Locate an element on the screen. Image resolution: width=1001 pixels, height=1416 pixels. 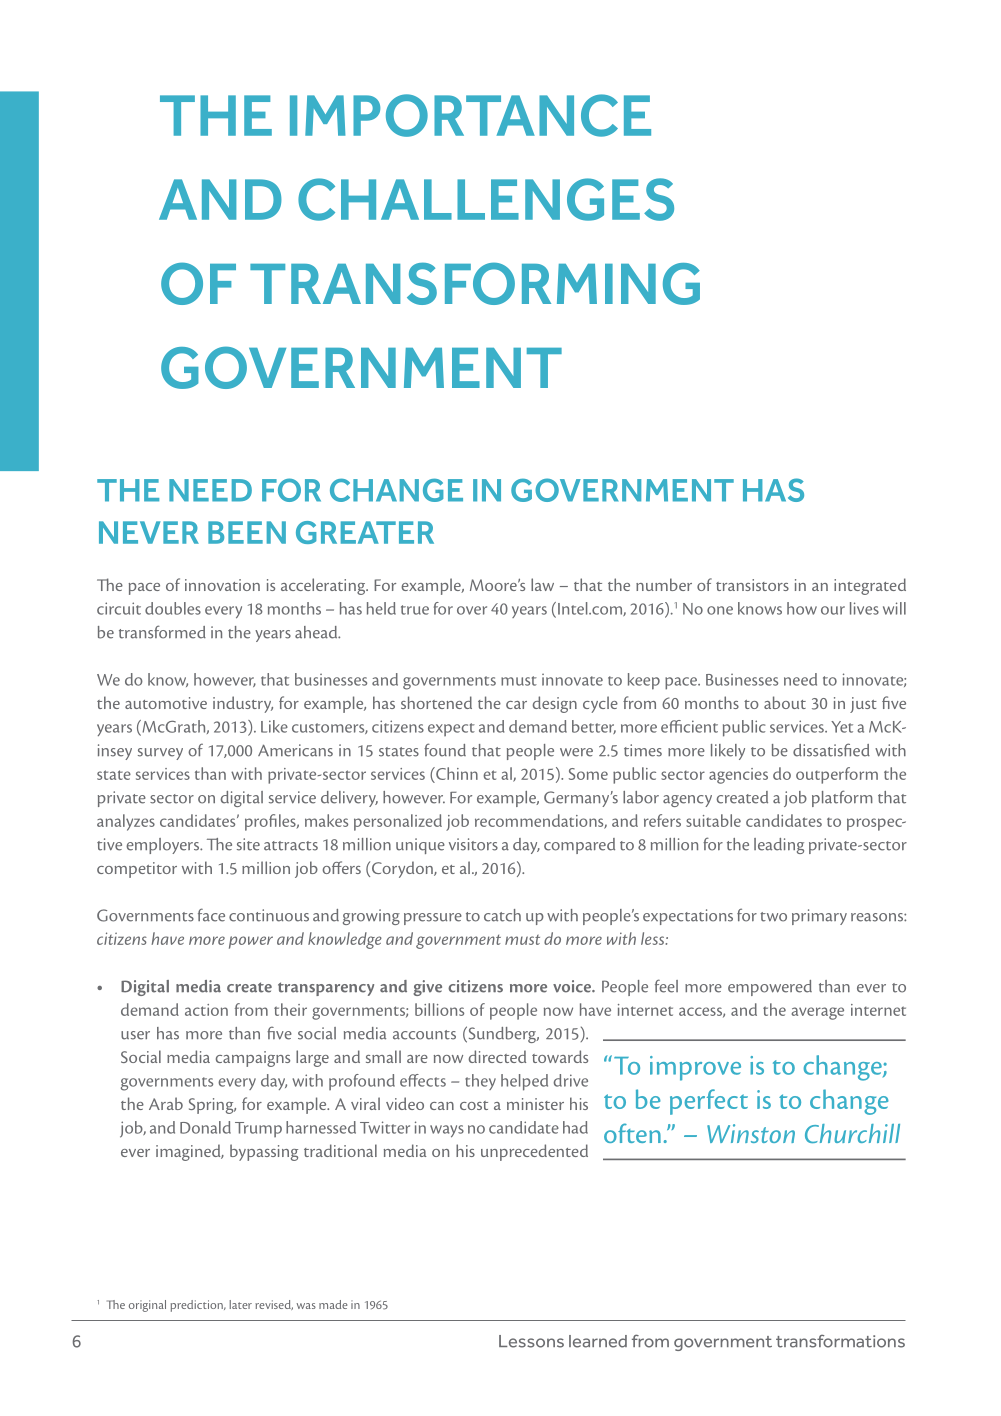
CHALLENGES is located at coordinates (486, 199).
